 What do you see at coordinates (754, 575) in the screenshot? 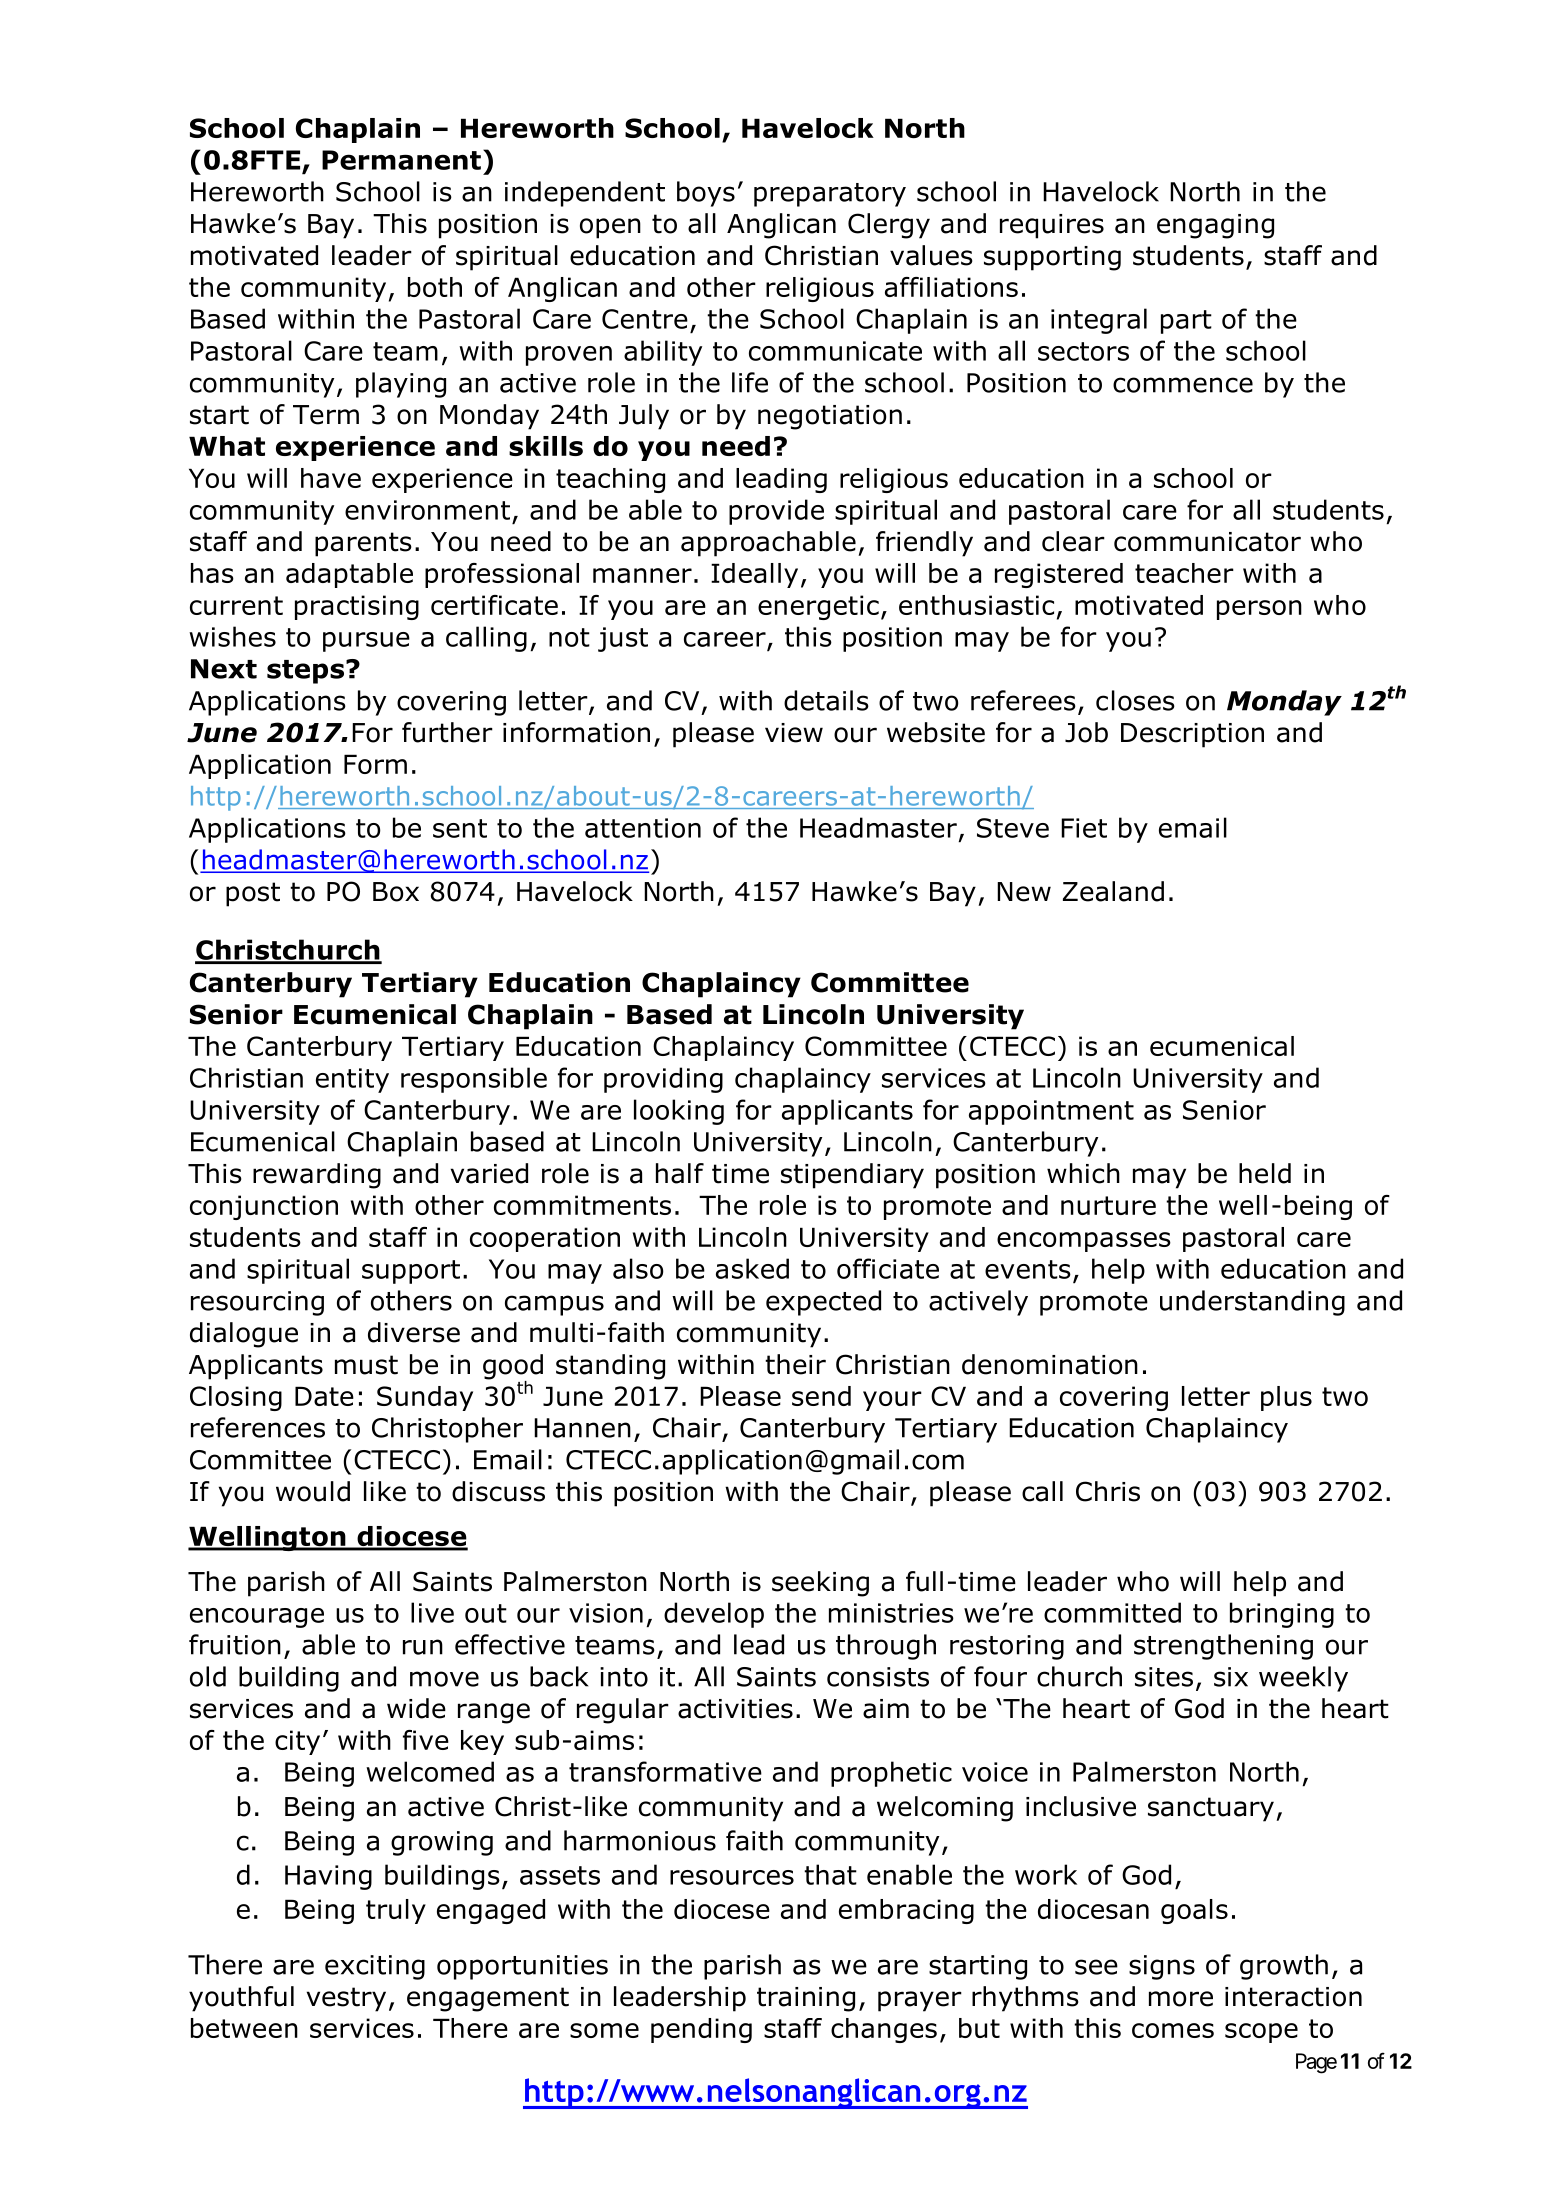
I see `Ideally` at bounding box center [754, 575].
